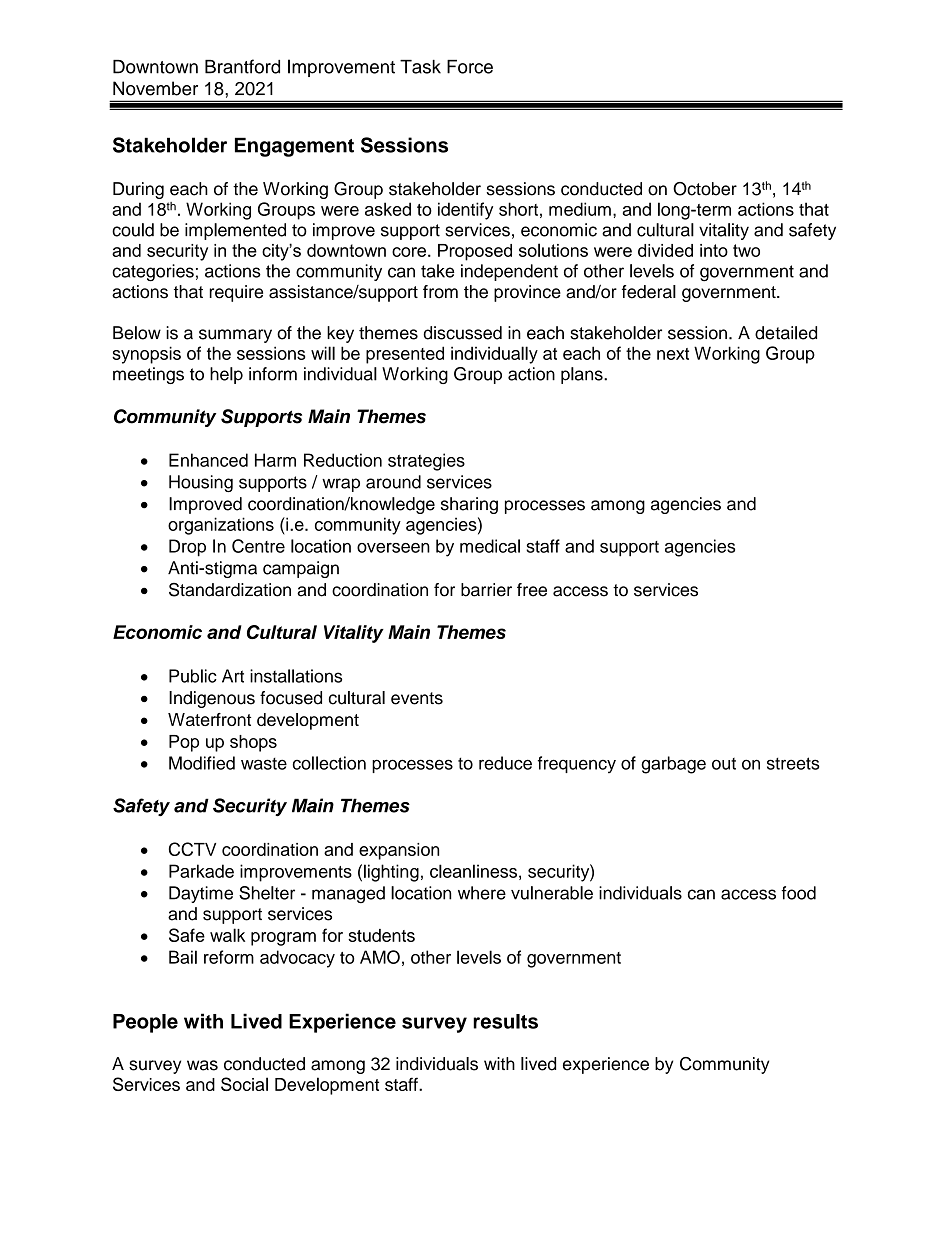 The height and width of the page is (1233, 952). Describe the element at coordinates (470, 67) in the page. I see `Force` at that location.
